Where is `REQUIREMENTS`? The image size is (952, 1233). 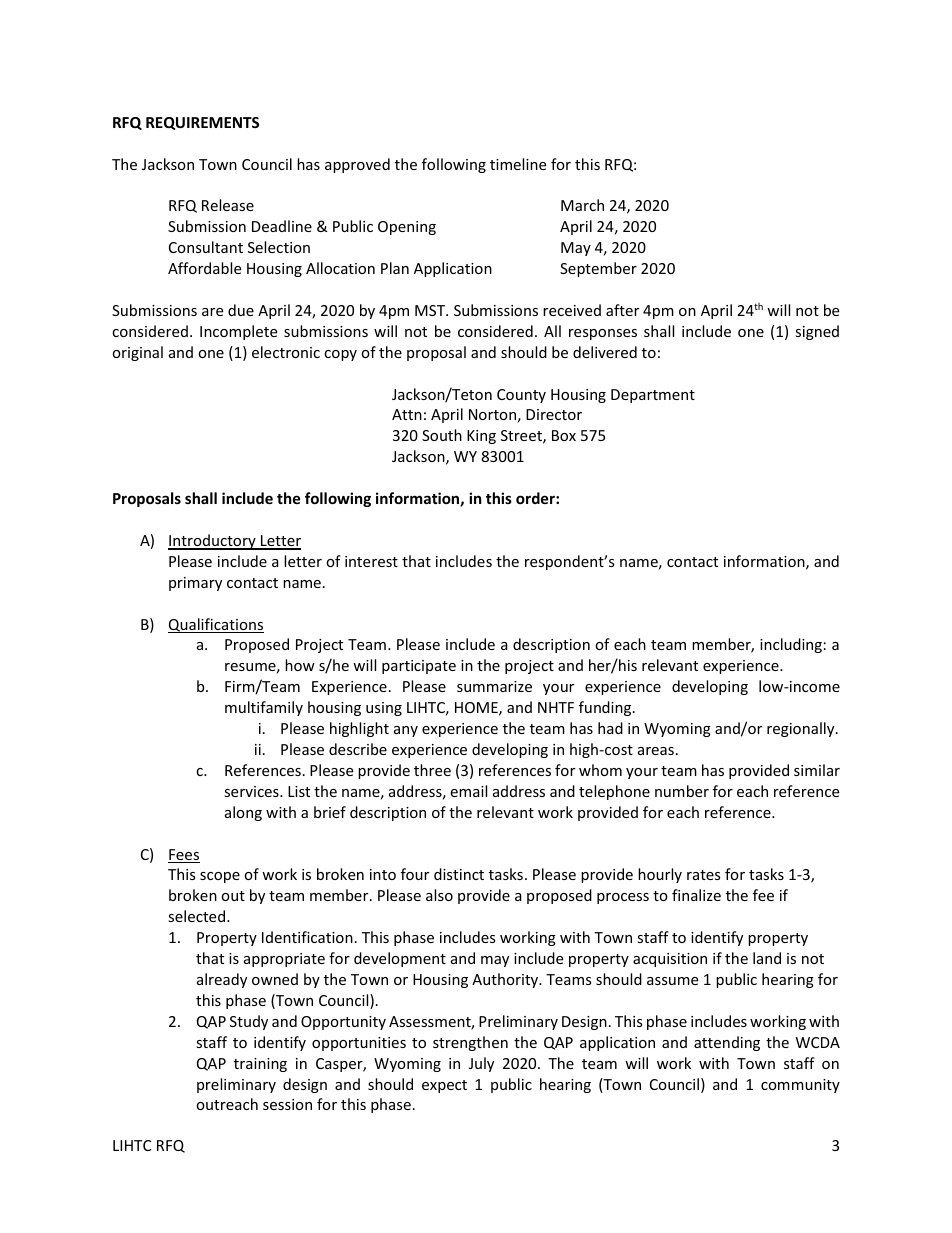 REQUIREMENTS is located at coordinates (202, 123).
